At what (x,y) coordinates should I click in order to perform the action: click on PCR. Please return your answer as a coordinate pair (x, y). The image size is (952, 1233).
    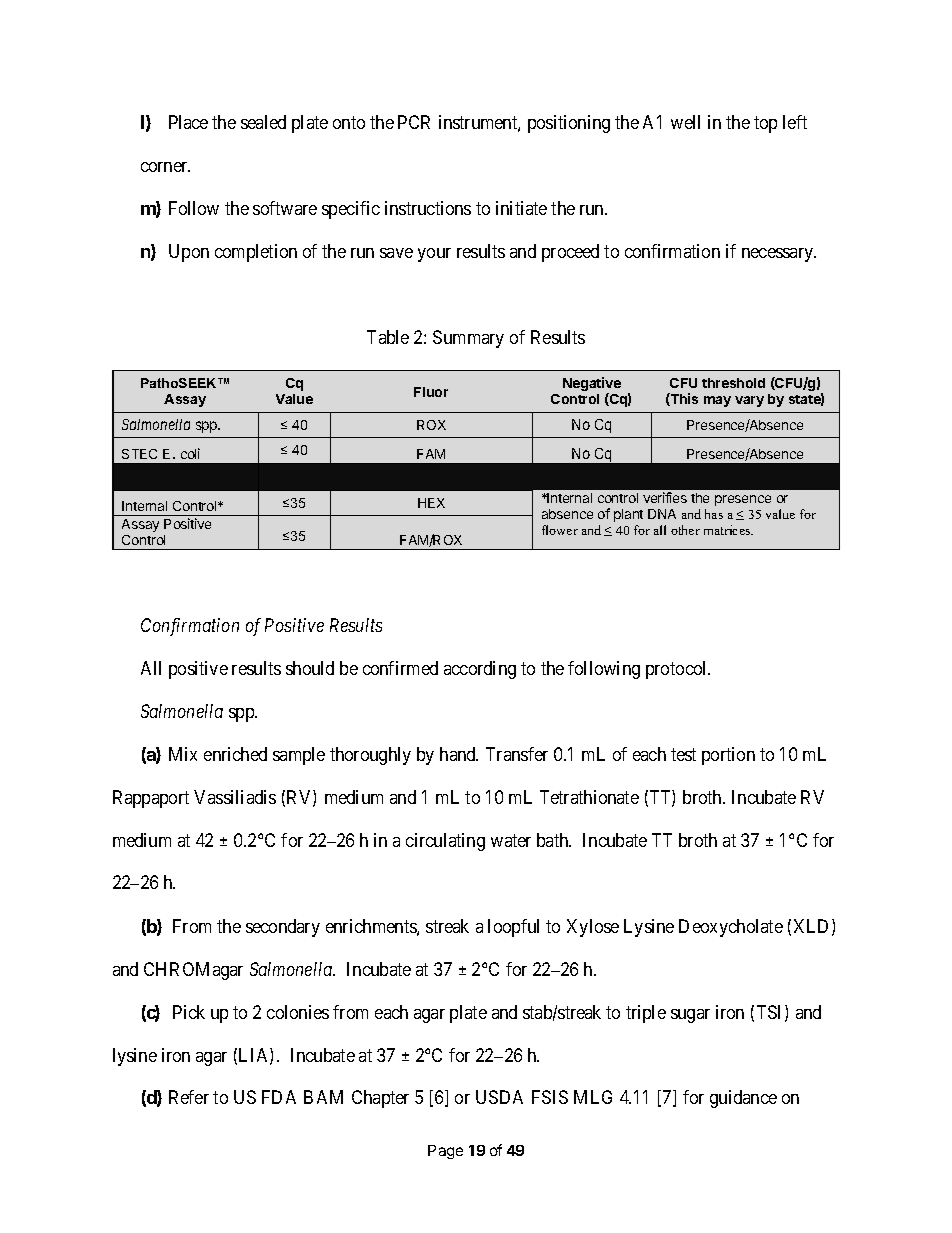
    Looking at the image, I should click on (414, 122).
